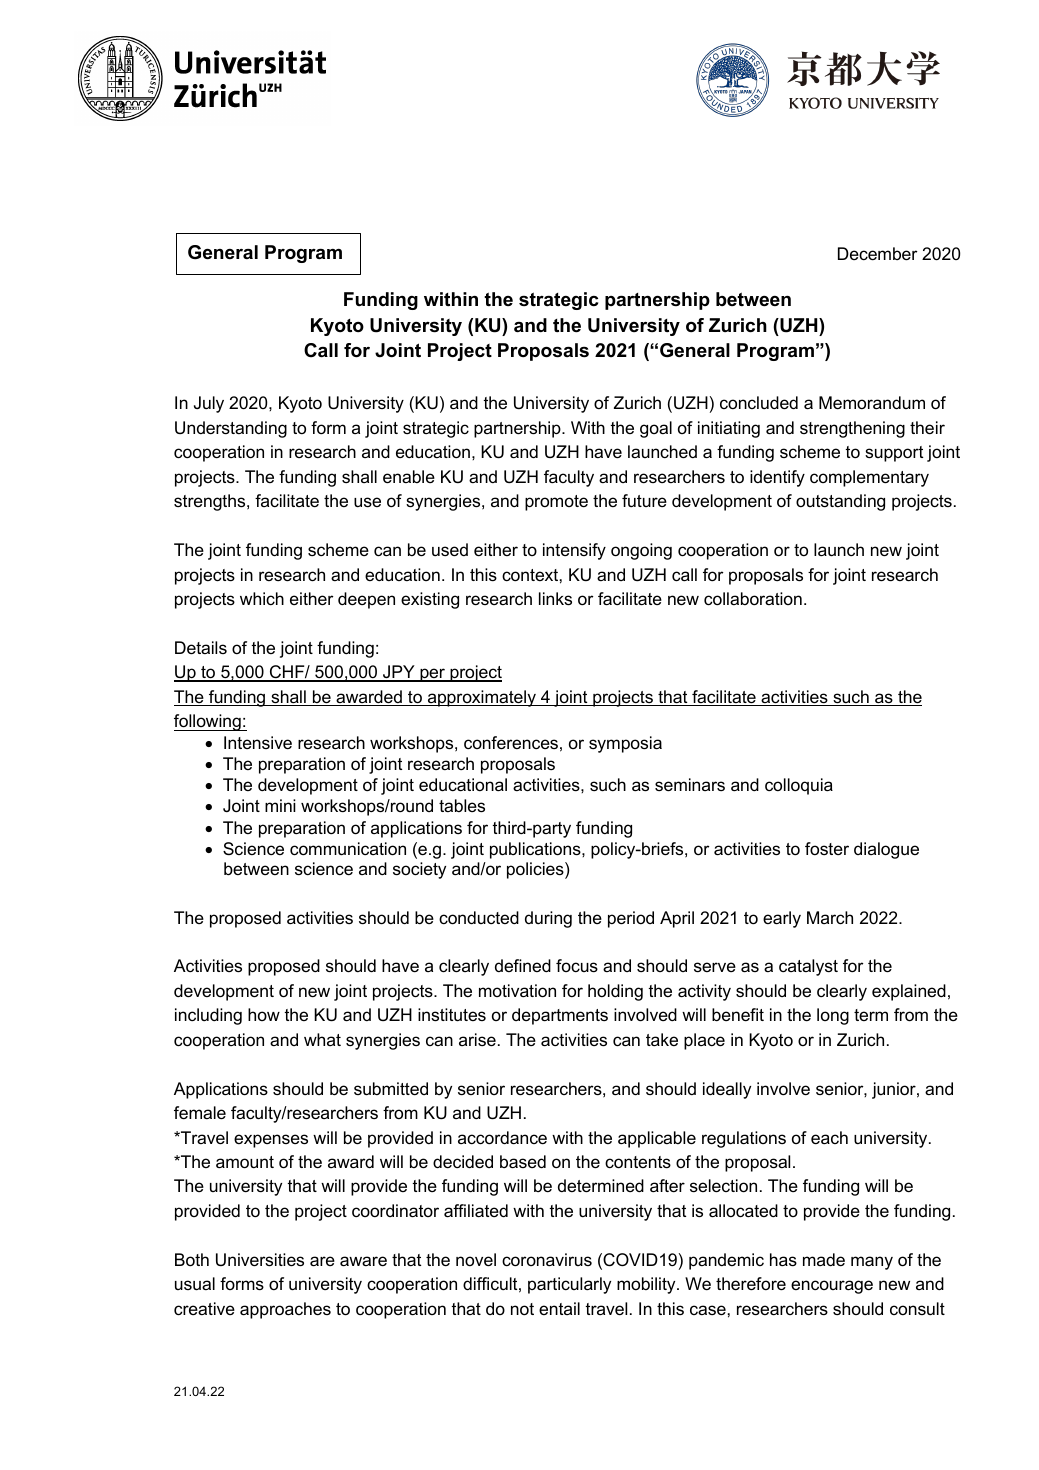 The image size is (1039, 1470). What do you see at coordinates (827, 848) in the screenshot?
I see `foster` at bounding box center [827, 848].
